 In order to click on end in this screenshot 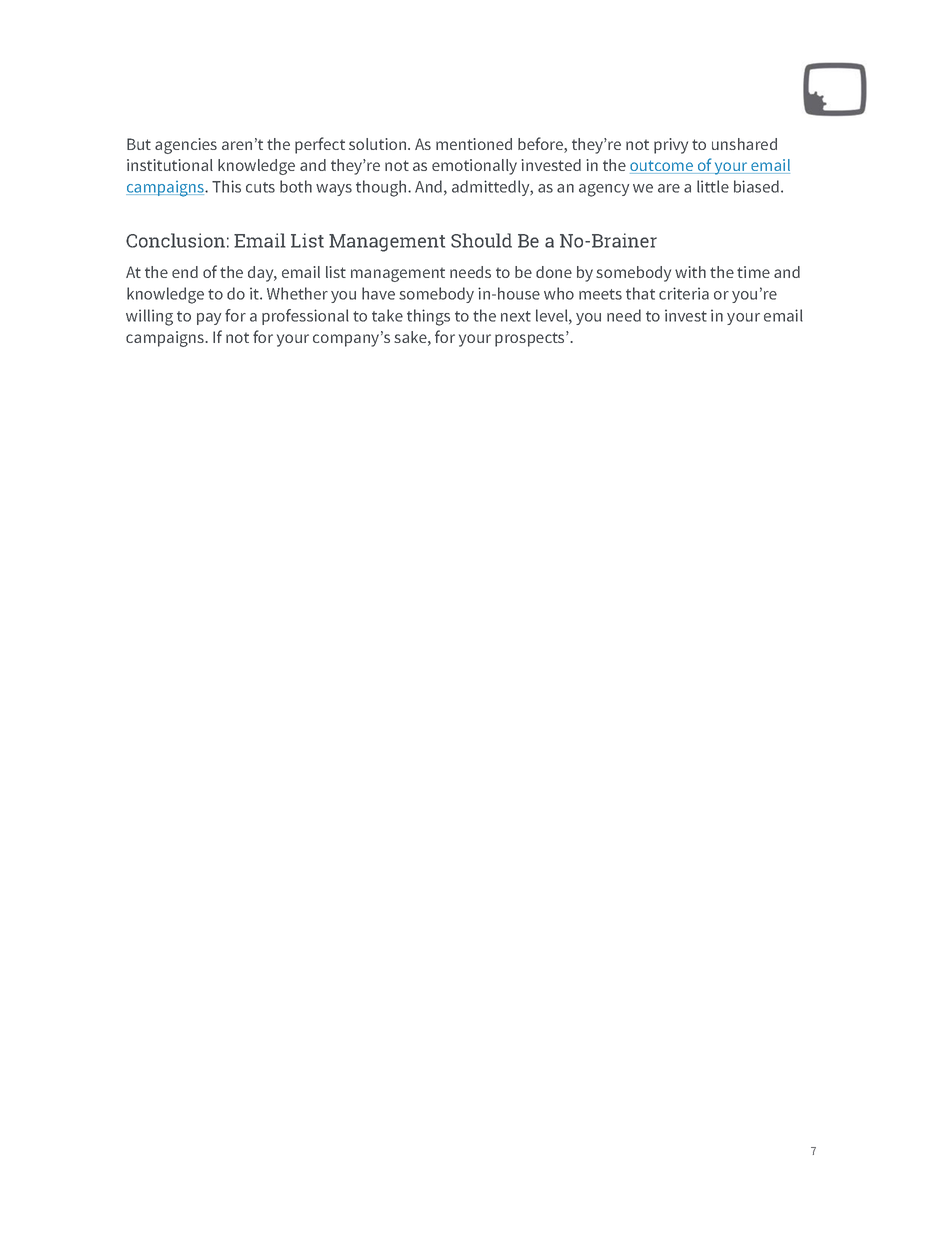, I will do `click(185, 272)`.
